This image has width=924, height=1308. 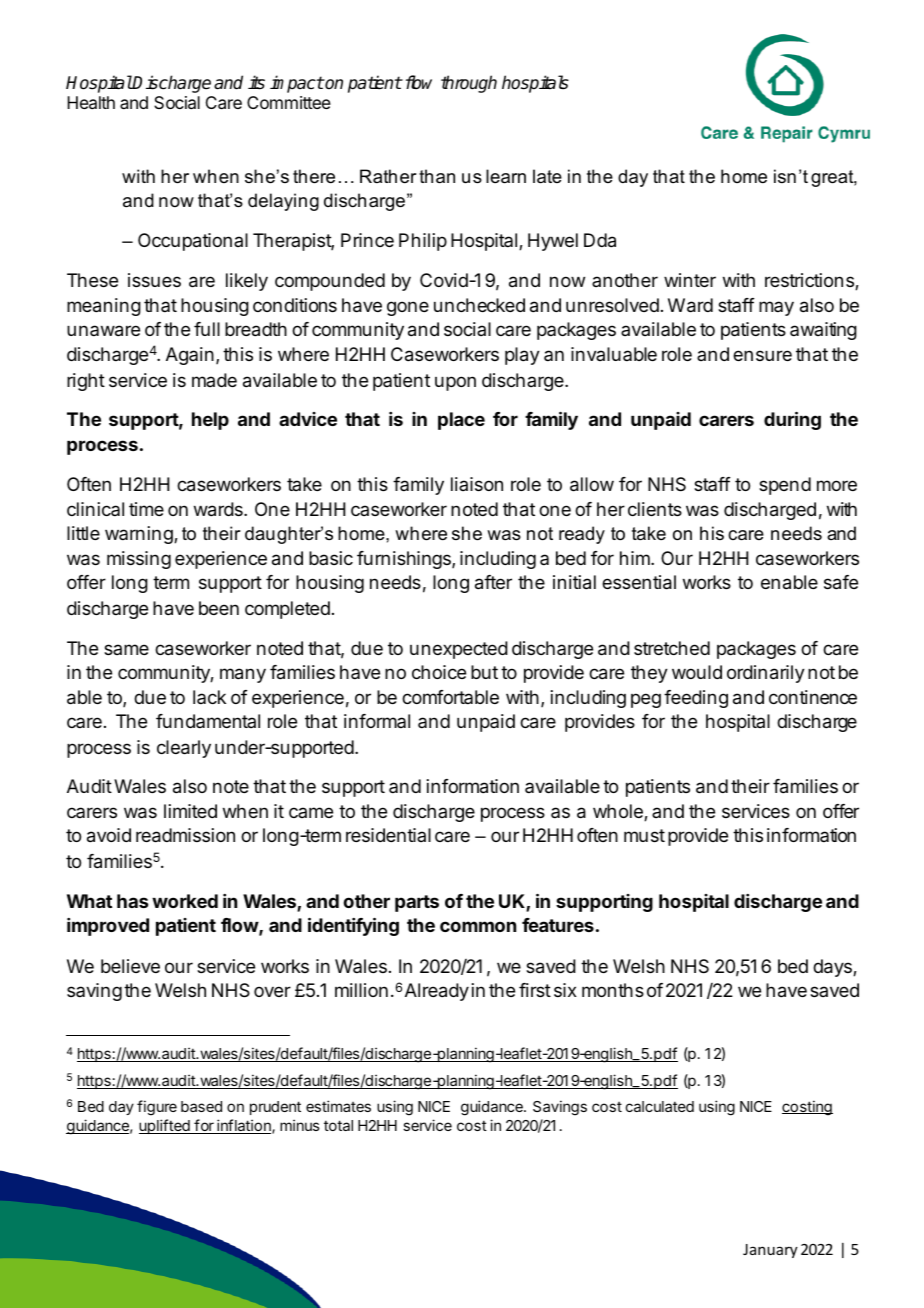 I want to click on limited, so click(x=190, y=811).
